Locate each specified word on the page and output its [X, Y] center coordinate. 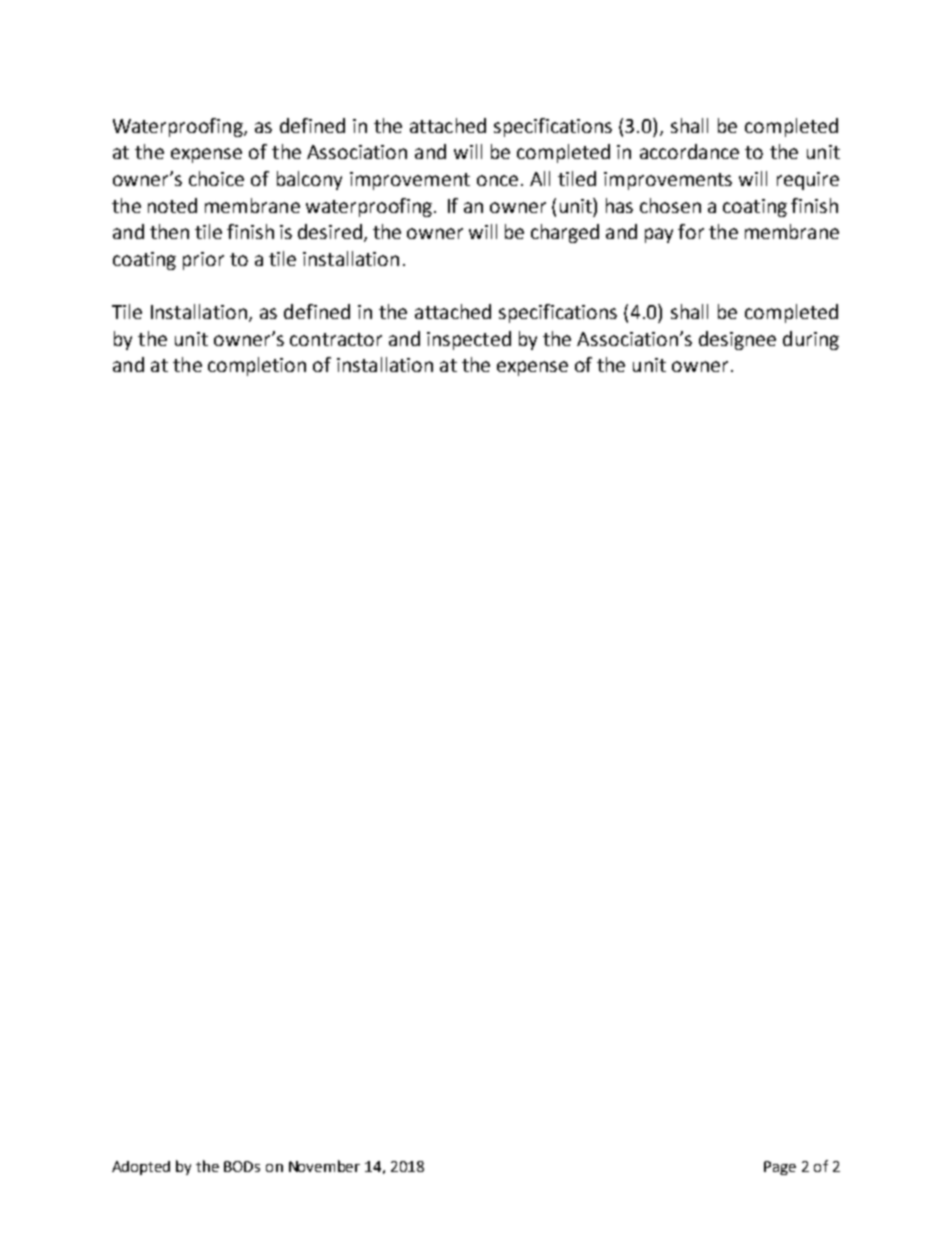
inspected [469, 340]
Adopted [141, 1168]
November [324, 1166]
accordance [689, 151]
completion [257, 366]
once [497, 180]
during [811, 340]
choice [216, 178]
